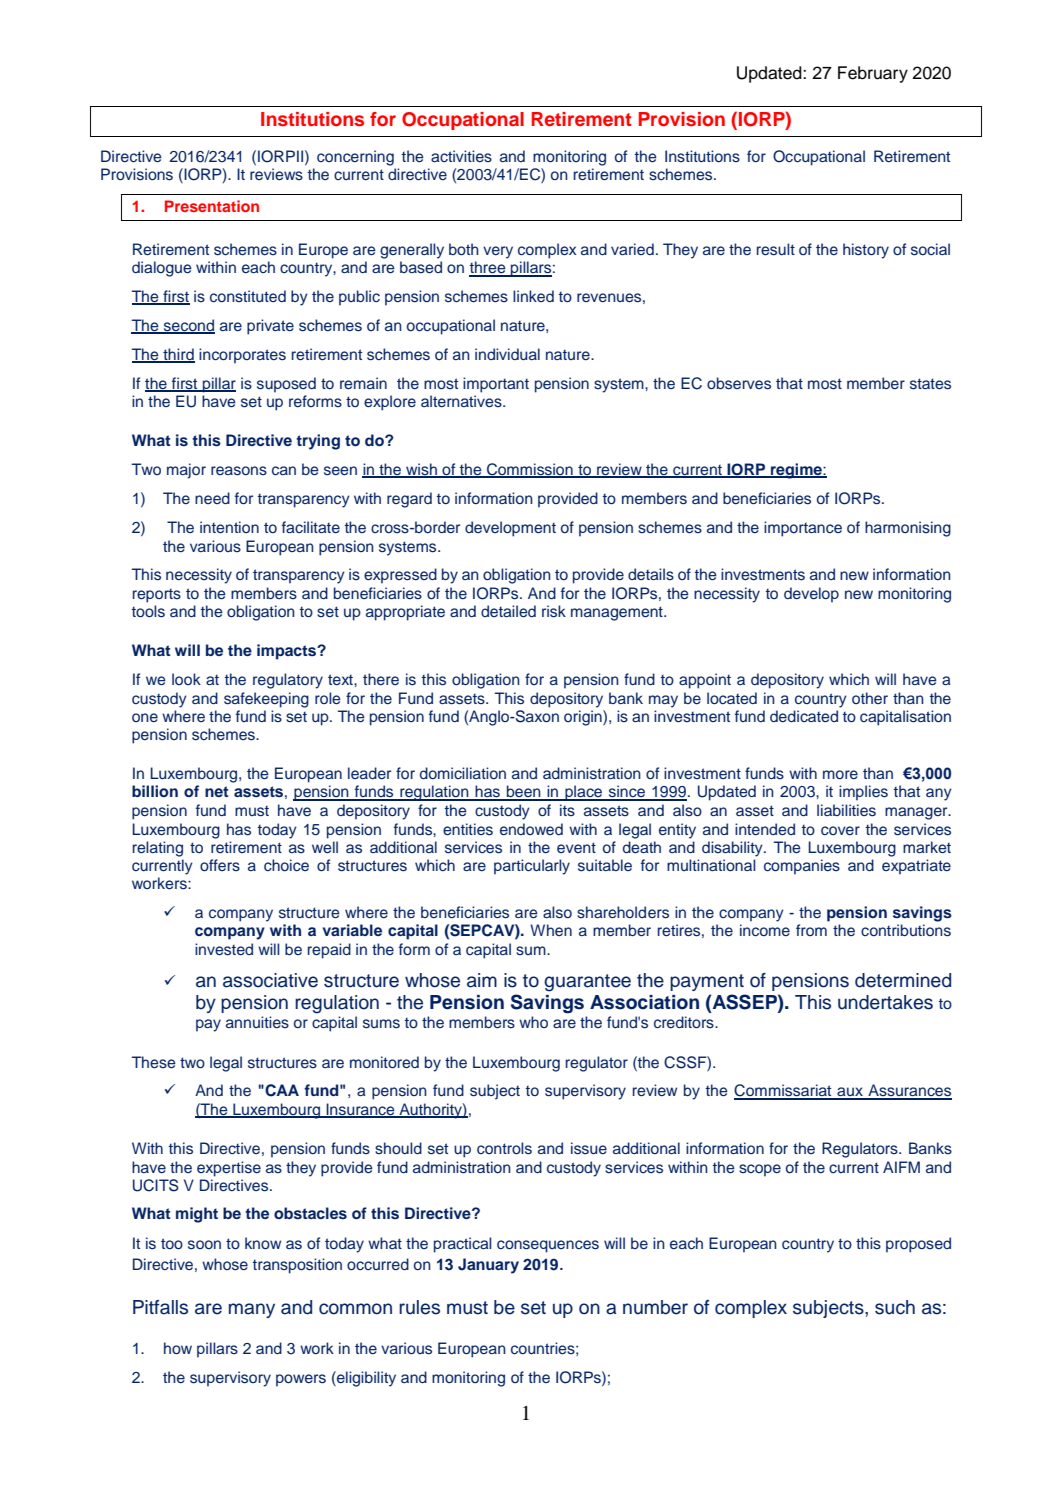 This screenshot has height=1487, width=1052. What do you see at coordinates (212, 206) in the screenshot?
I see `Presentation` at bounding box center [212, 206].
